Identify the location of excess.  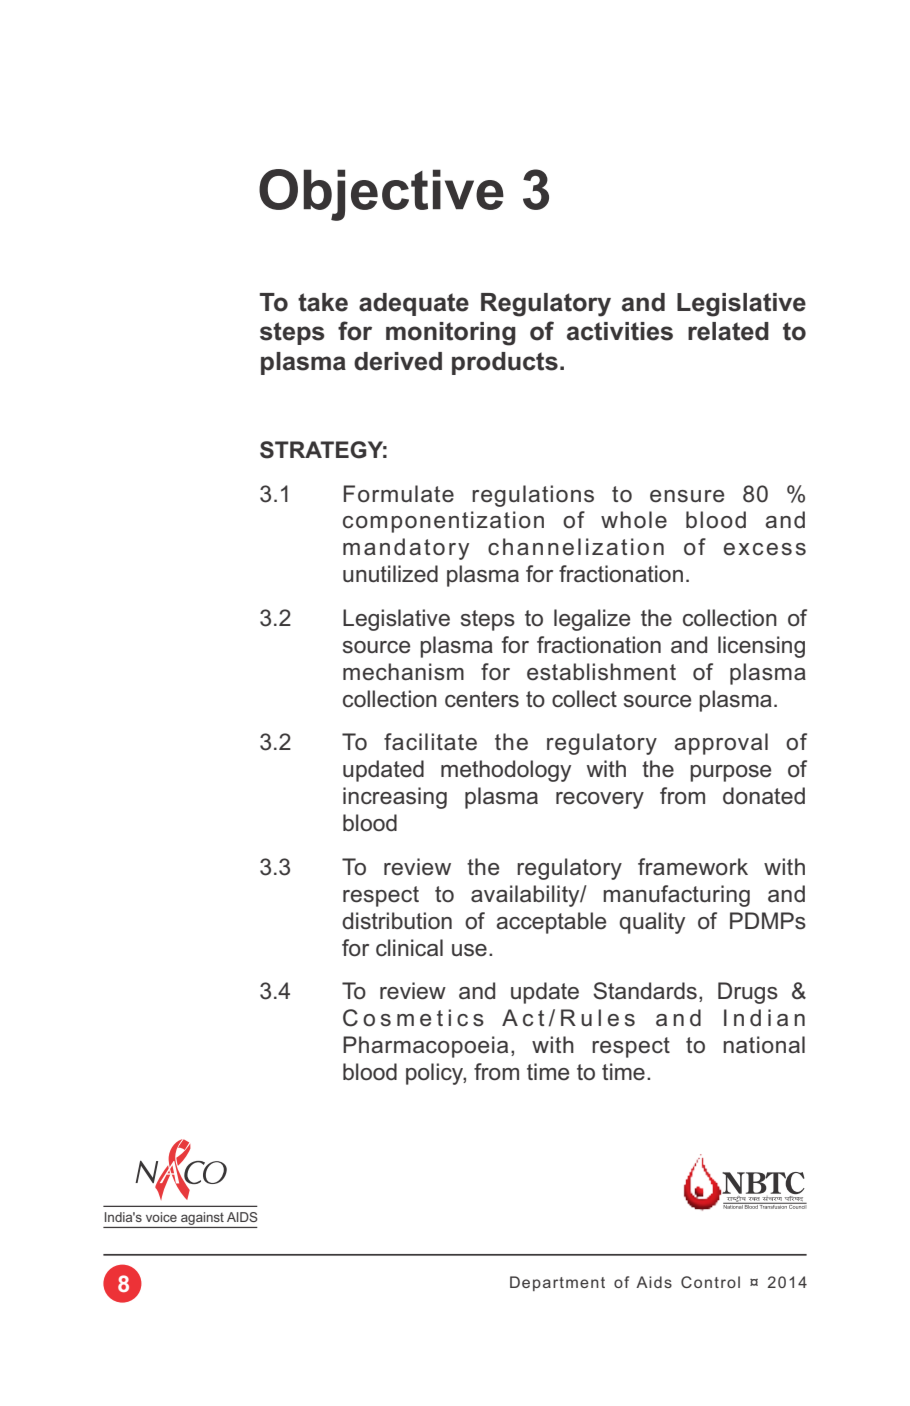
(765, 549).
